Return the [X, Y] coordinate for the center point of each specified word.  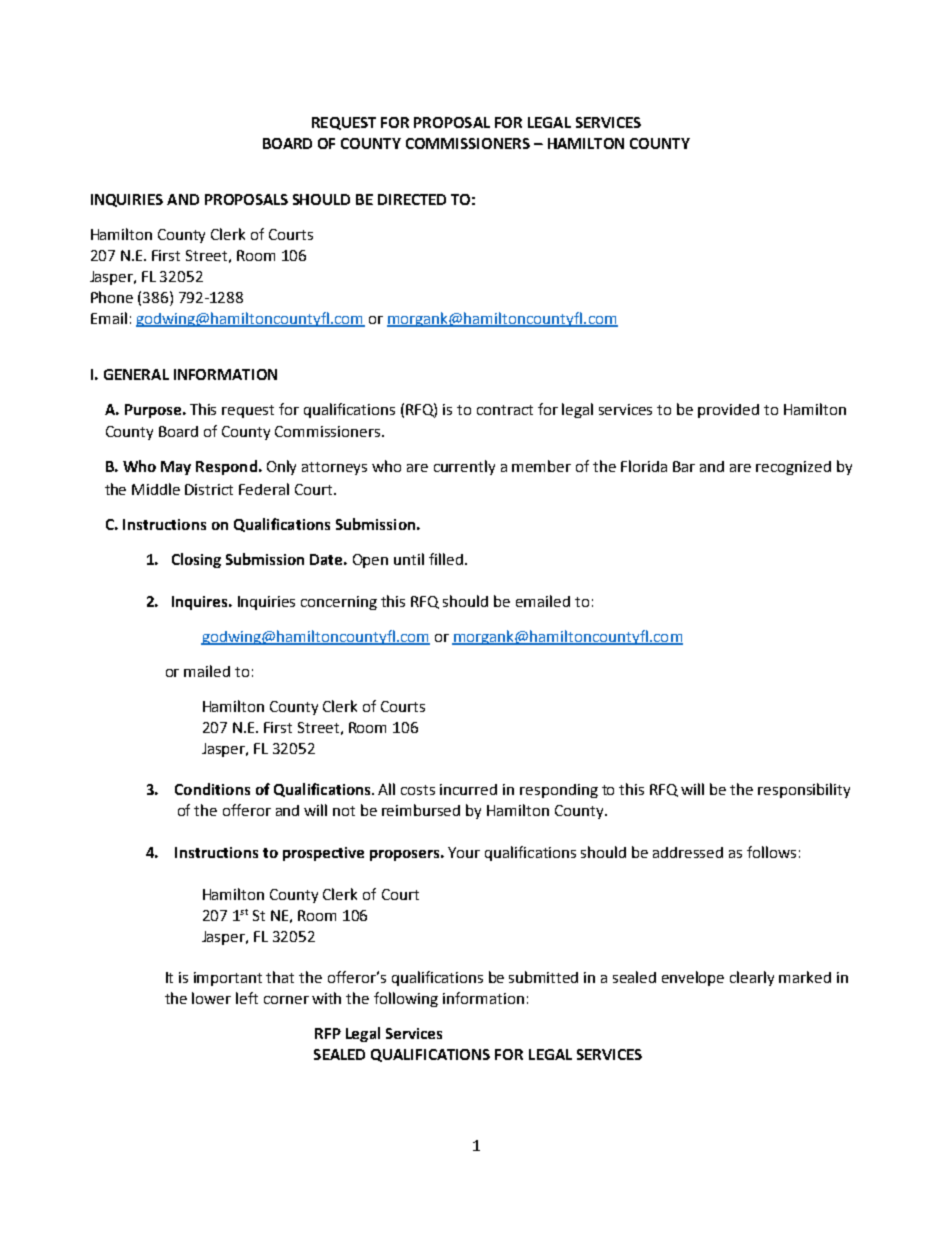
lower [211, 998]
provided [728, 411]
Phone [112, 297]
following [406, 999]
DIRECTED [412, 199]
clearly [752, 978]
